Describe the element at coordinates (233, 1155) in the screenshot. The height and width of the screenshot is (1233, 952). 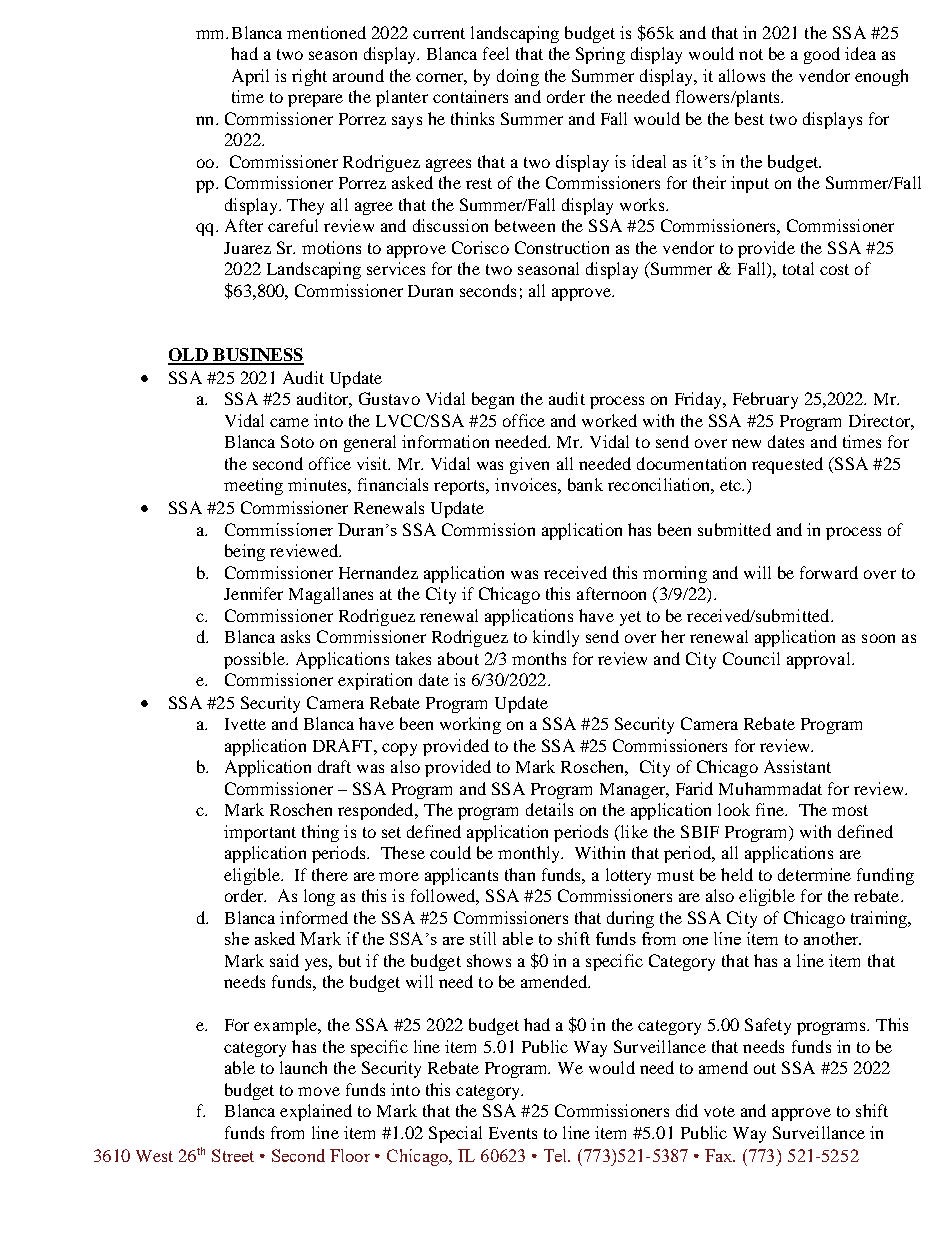
I see `Street` at that location.
